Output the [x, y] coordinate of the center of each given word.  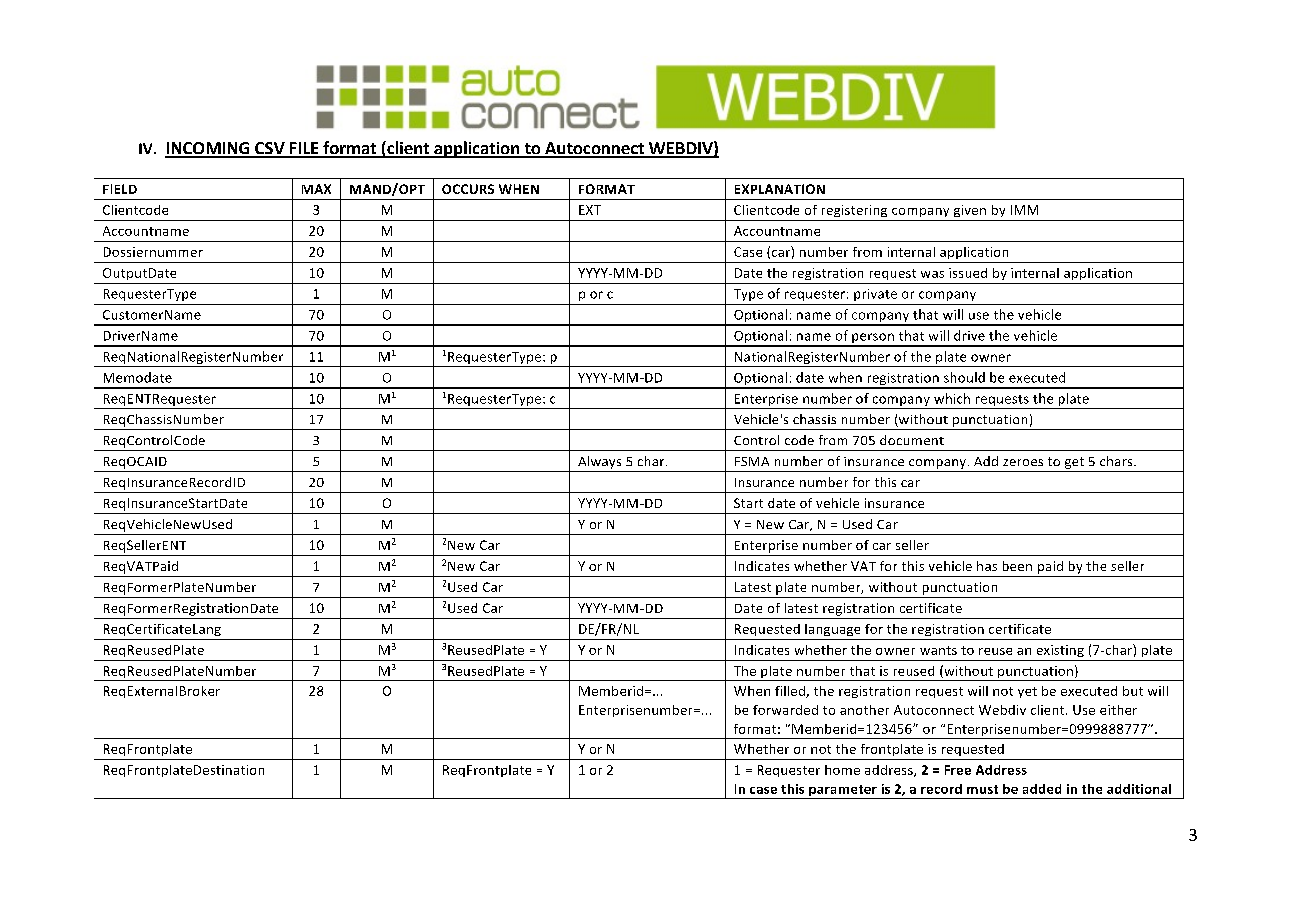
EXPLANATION [780, 189]
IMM [1024, 210]
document [912, 440]
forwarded [785, 710]
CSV [270, 149]
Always [599, 462]
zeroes [1023, 462]
